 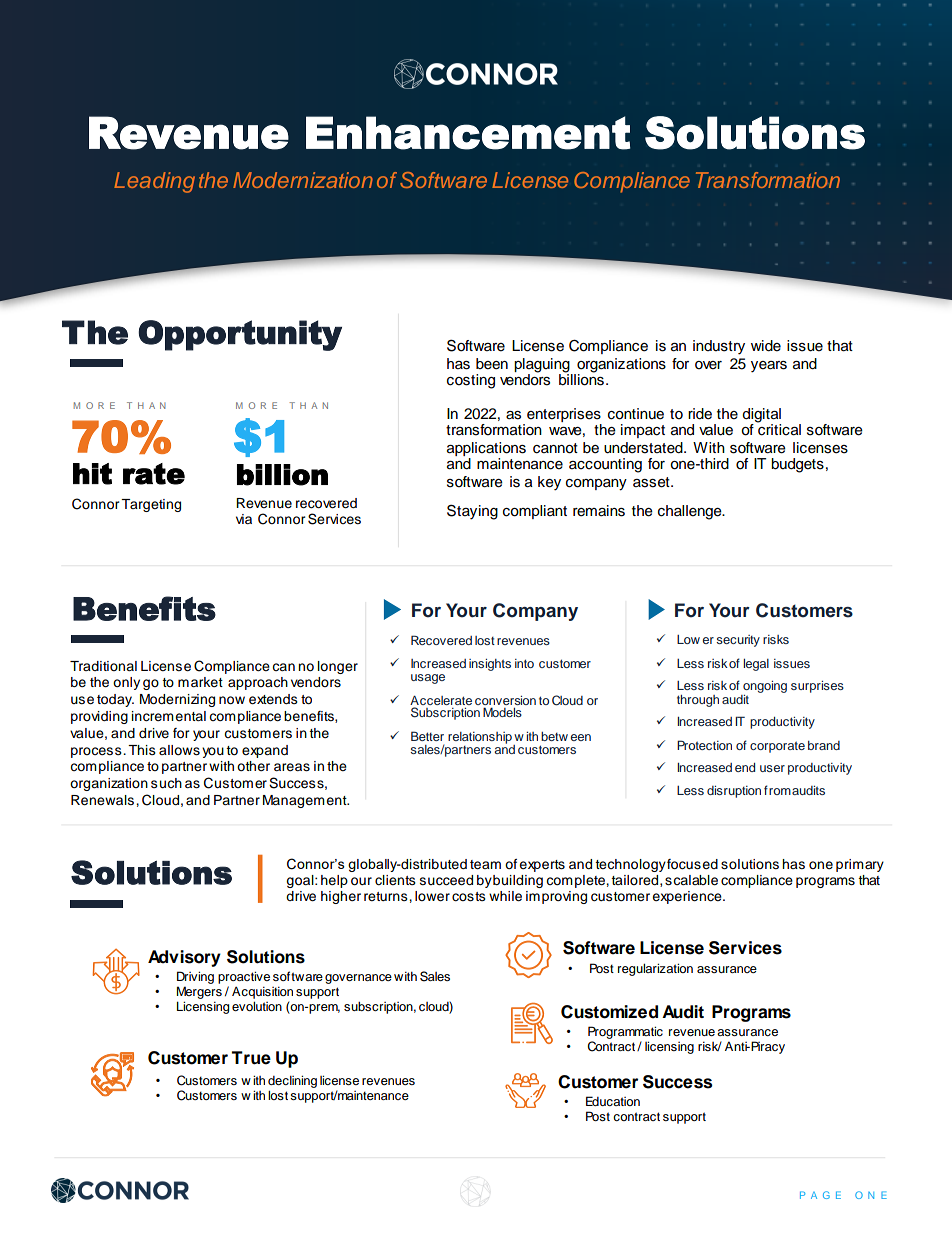 I want to click on Education, so click(x=613, y=1101).
